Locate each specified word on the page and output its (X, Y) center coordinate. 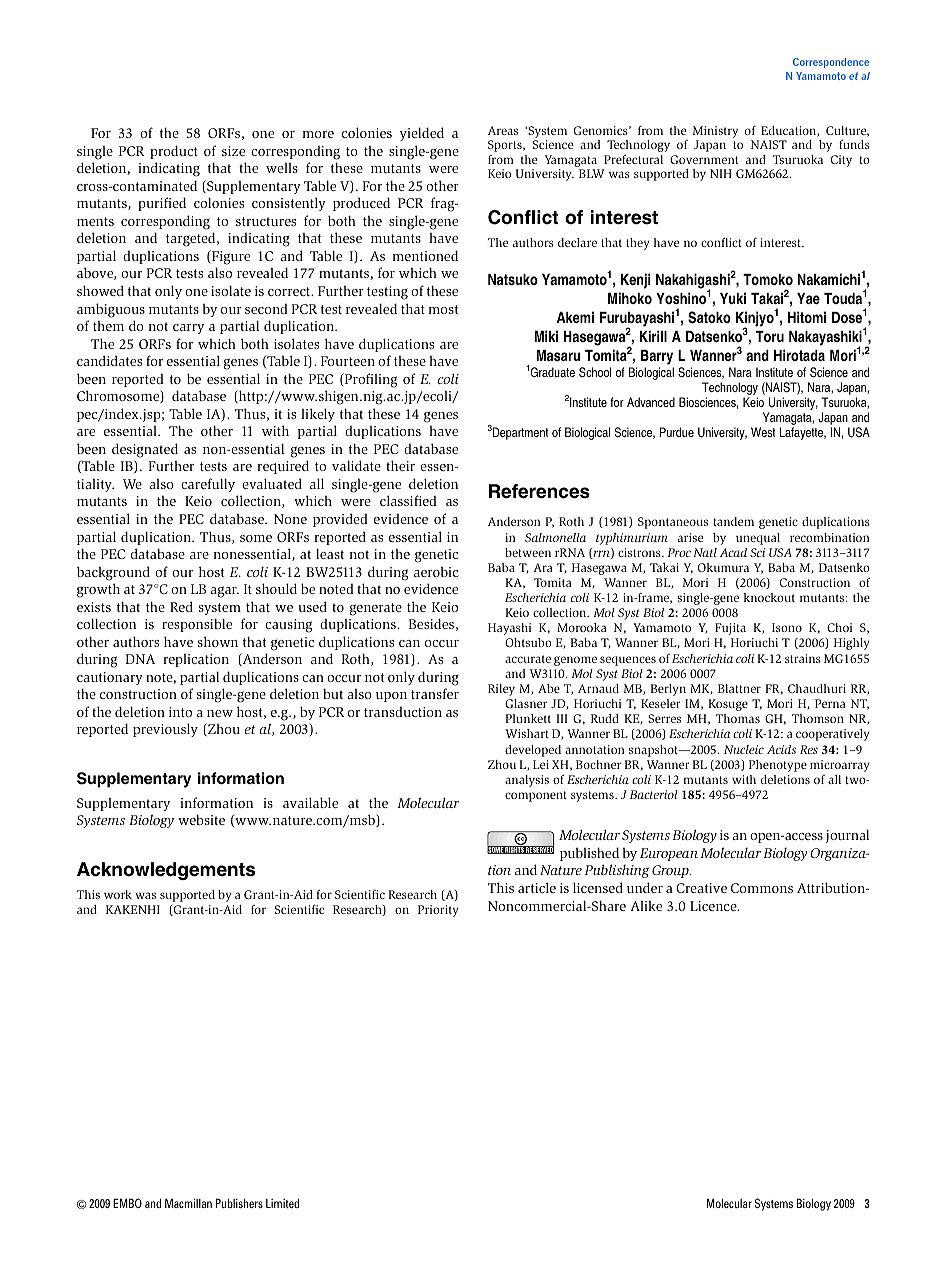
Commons (762, 888)
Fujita (730, 629)
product (174, 152)
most (443, 309)
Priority (438, 911)
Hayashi (509, 629)
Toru (770, 336)
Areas (503, 130)
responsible (197, 625)
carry (188, 329)
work (118, 894)
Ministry (715, 133)
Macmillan (188, 1203)
